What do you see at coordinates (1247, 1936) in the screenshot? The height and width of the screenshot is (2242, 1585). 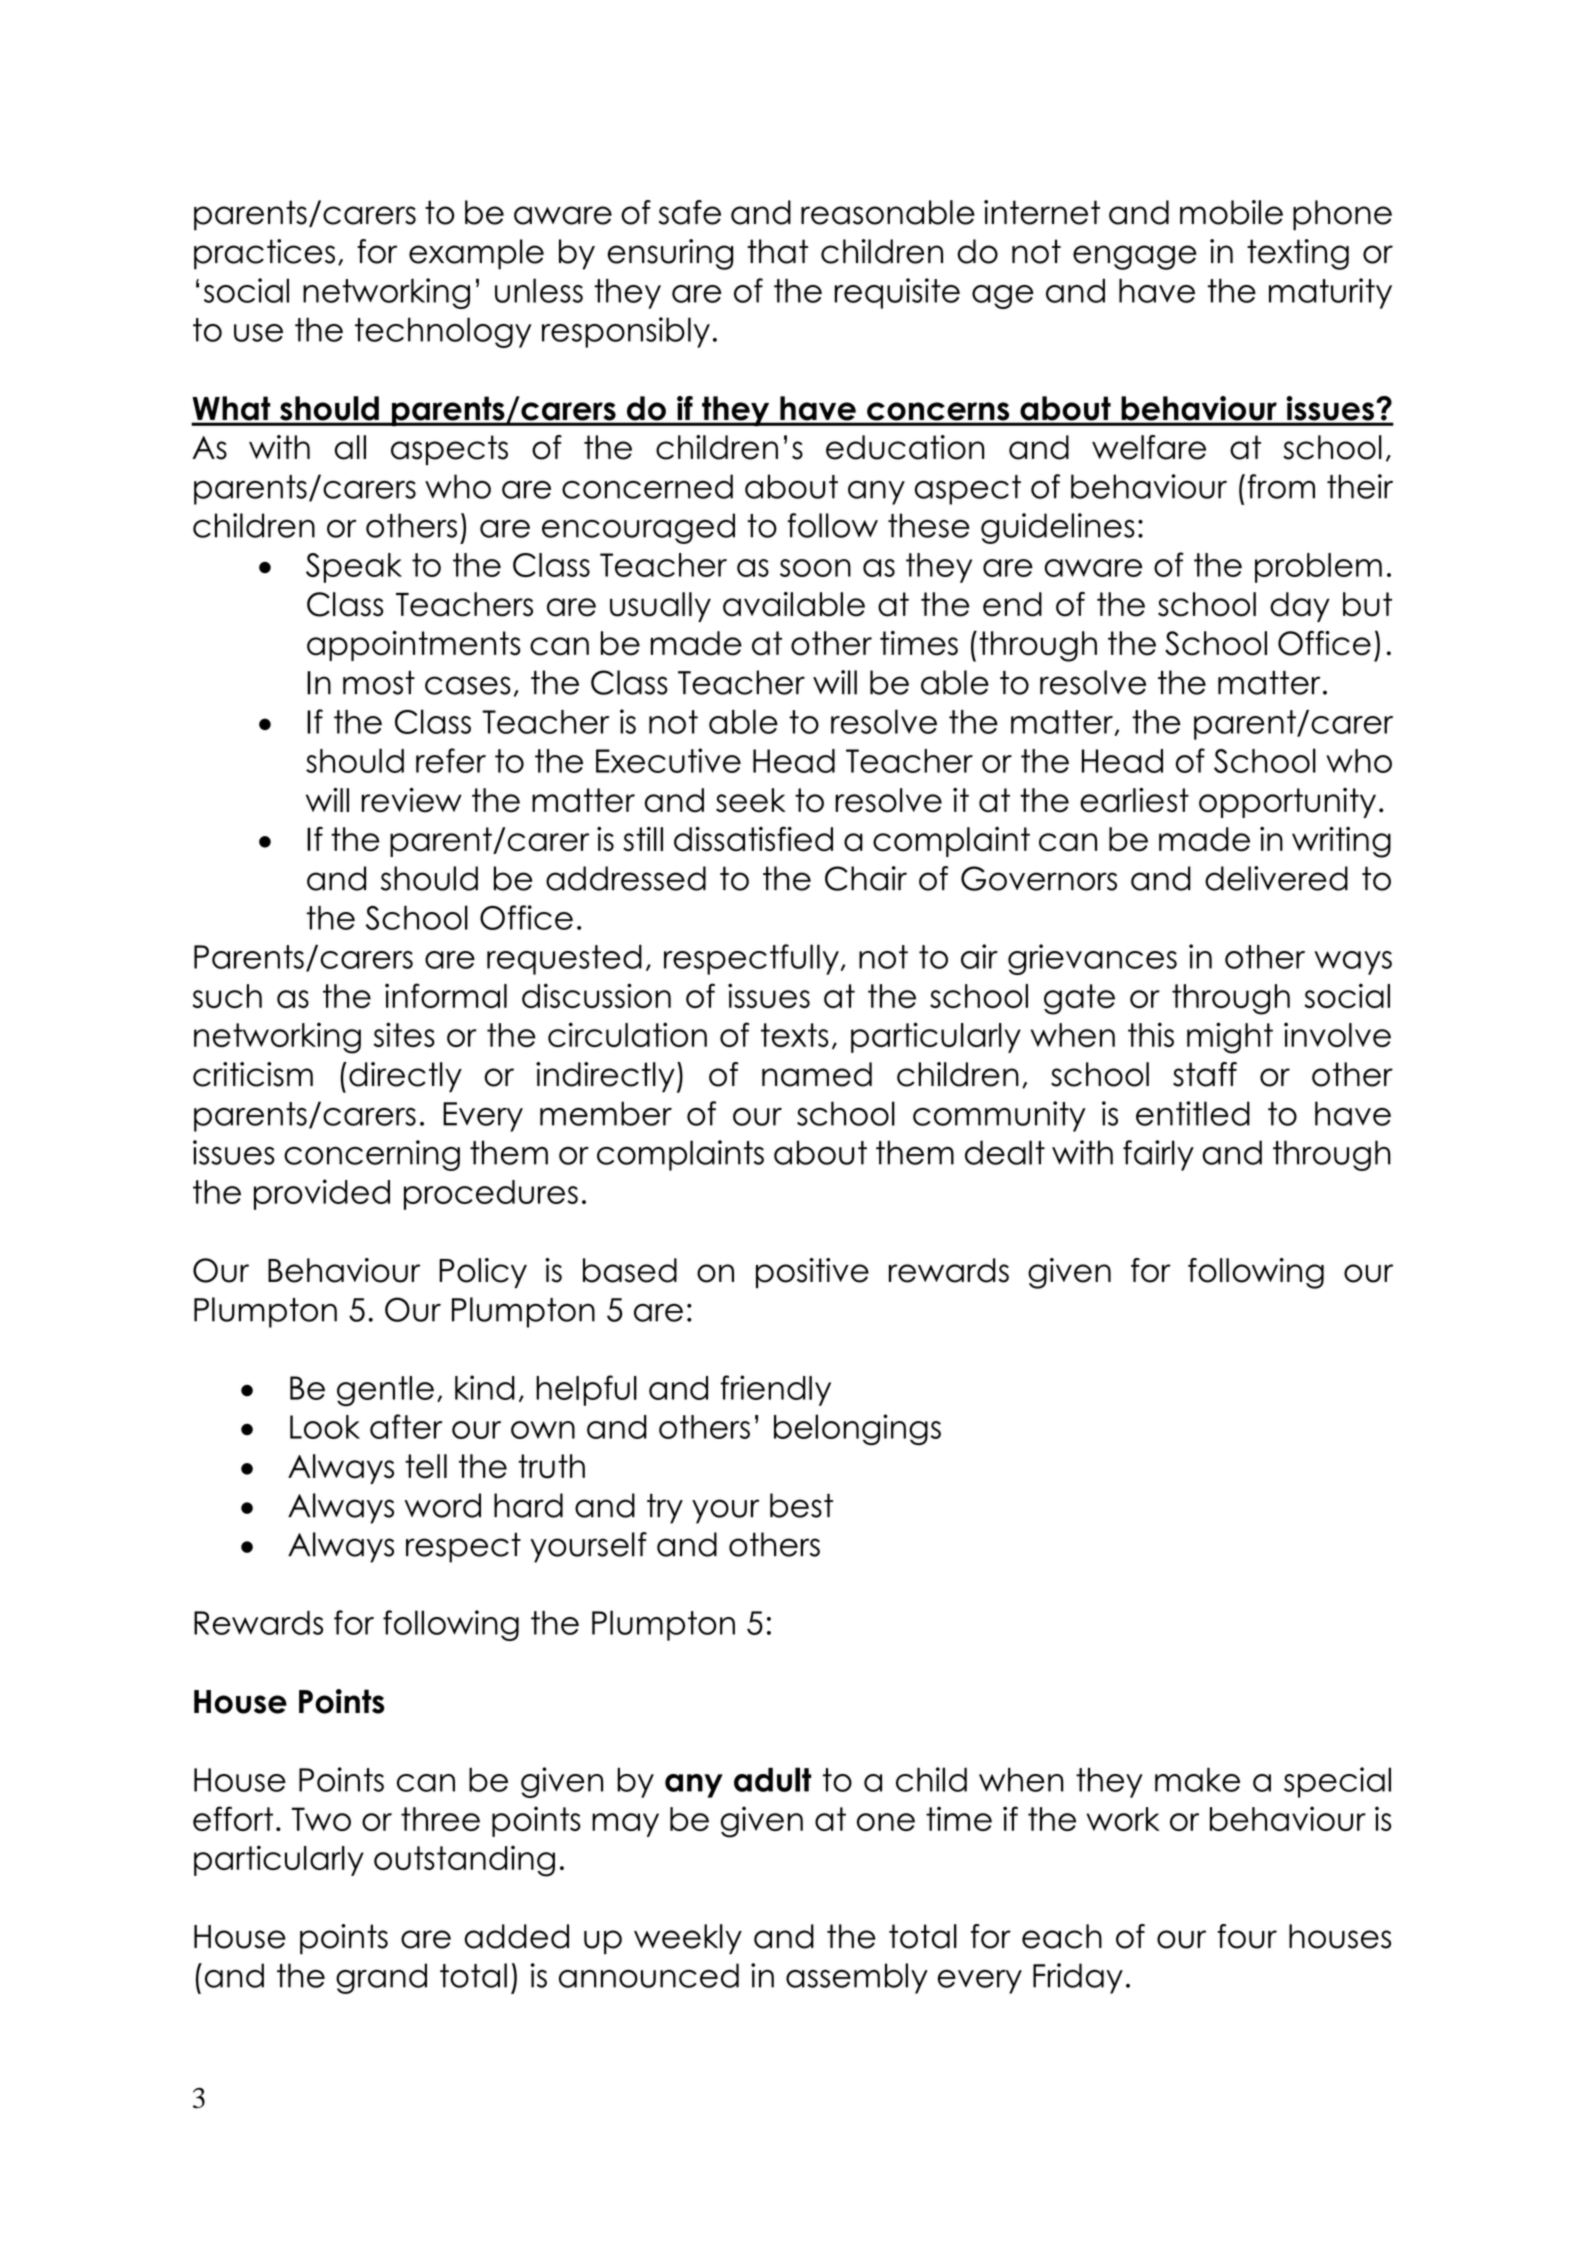 I see `four` at bounding box center [1247, 1936].
